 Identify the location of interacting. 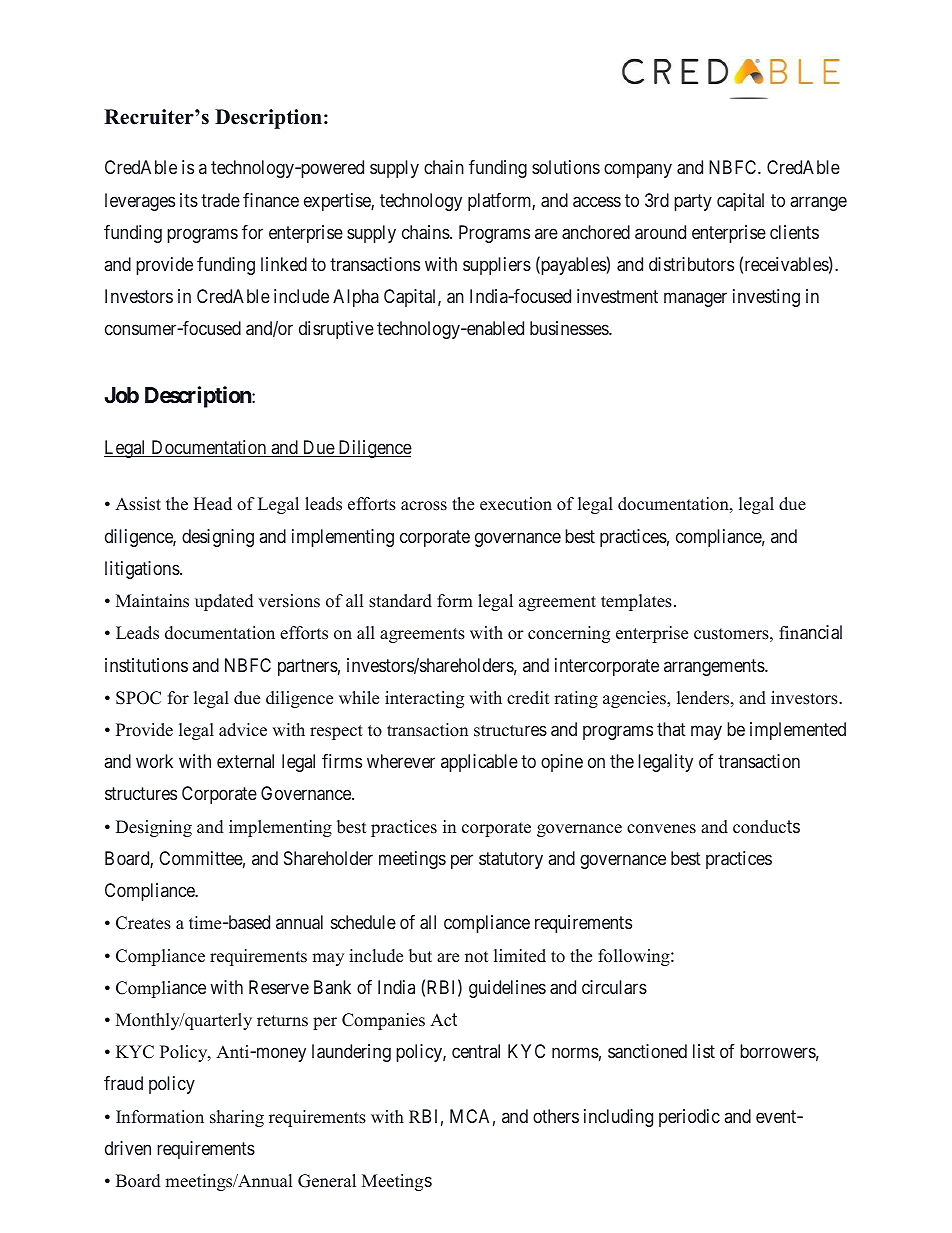
(424, 699).
